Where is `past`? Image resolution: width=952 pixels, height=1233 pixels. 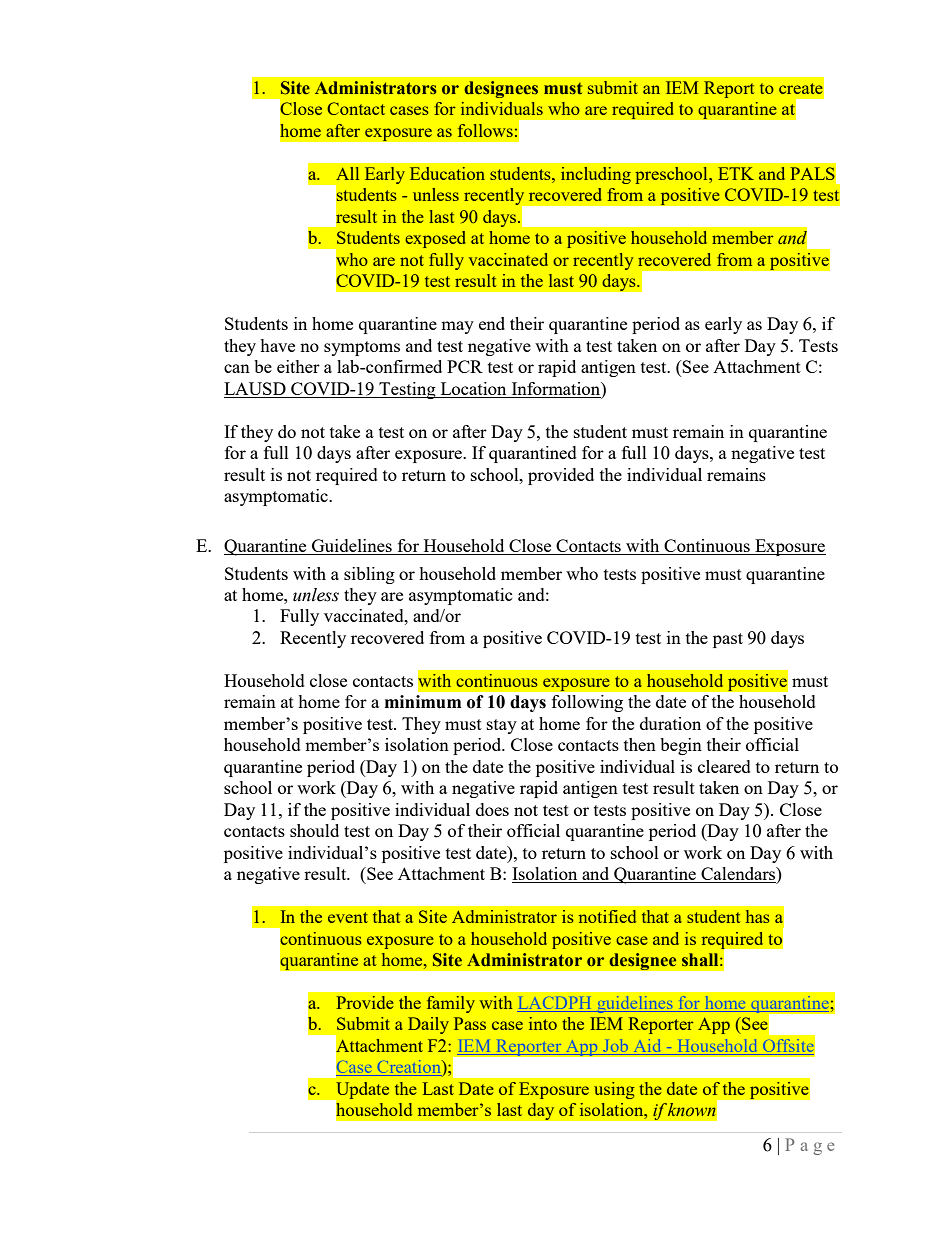 past is located at coordinates (728, 640).
